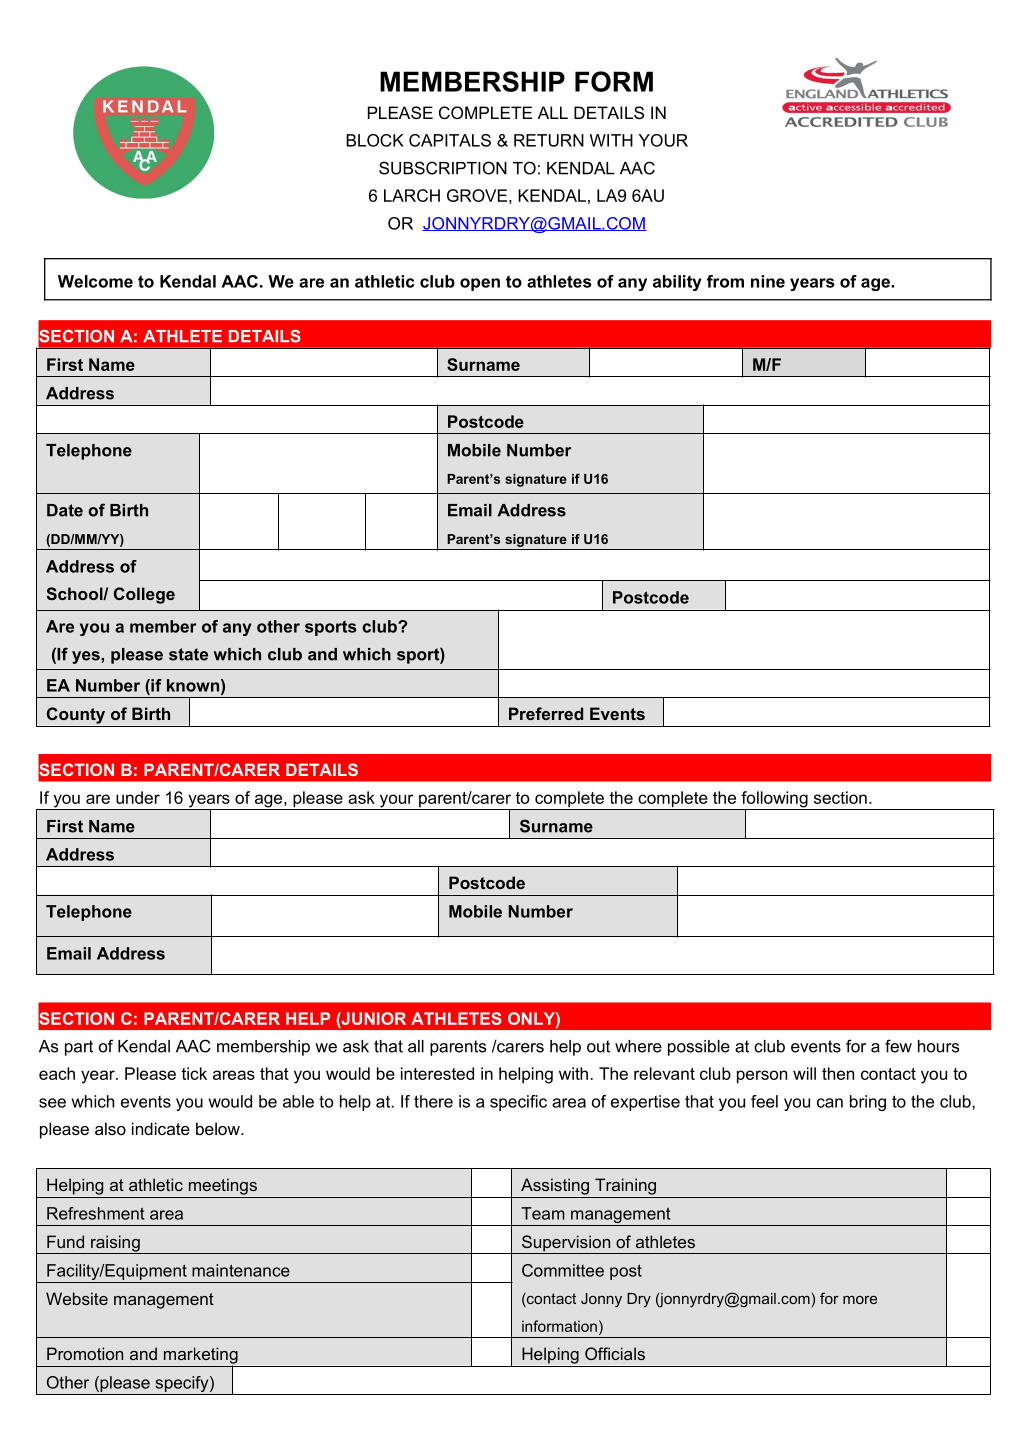 The height and width of the screenshot is (1452, 1027). I want to click on out, so click(598, 1046).
